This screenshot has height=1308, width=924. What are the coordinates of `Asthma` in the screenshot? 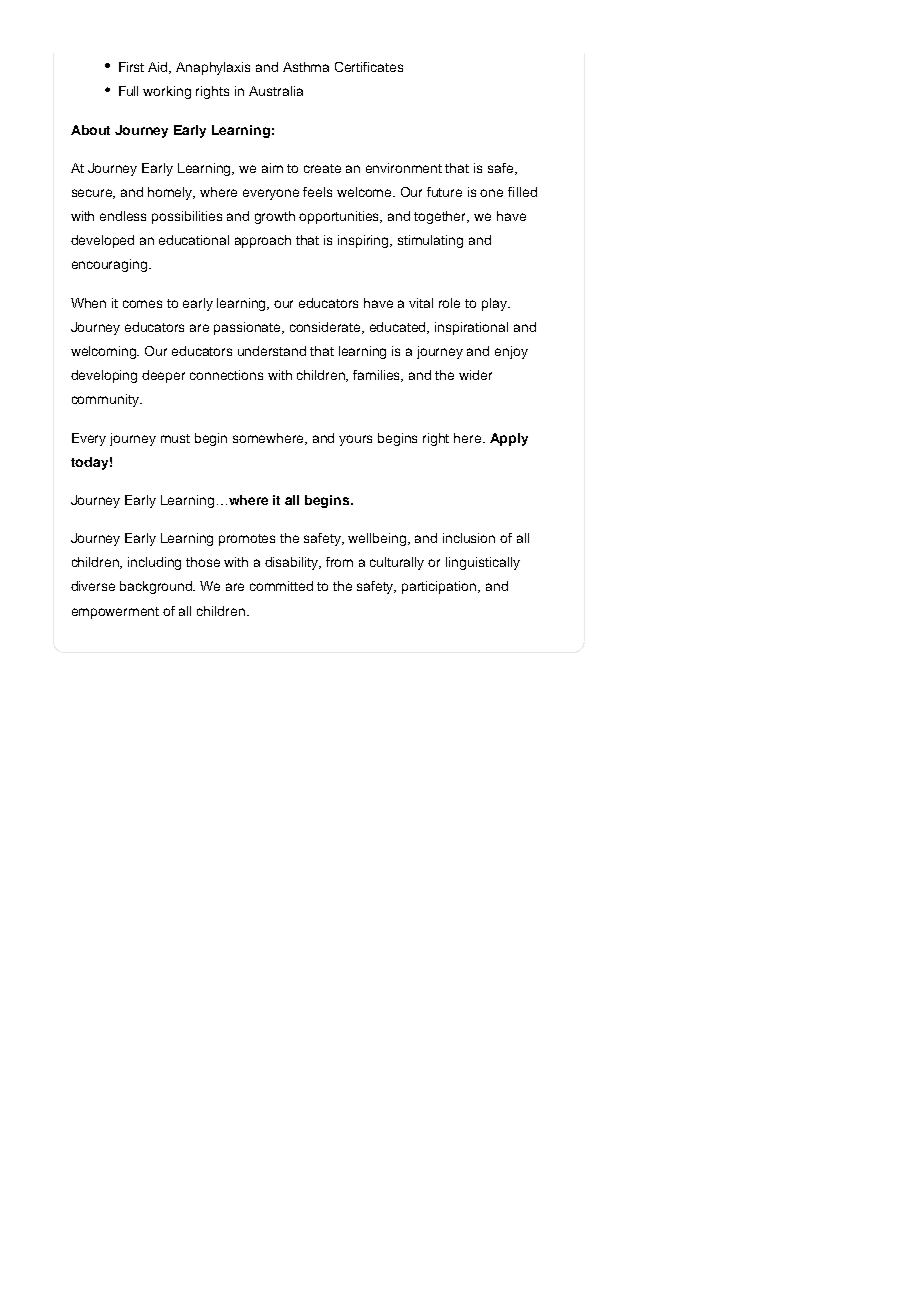 It's located at (306, 67).
